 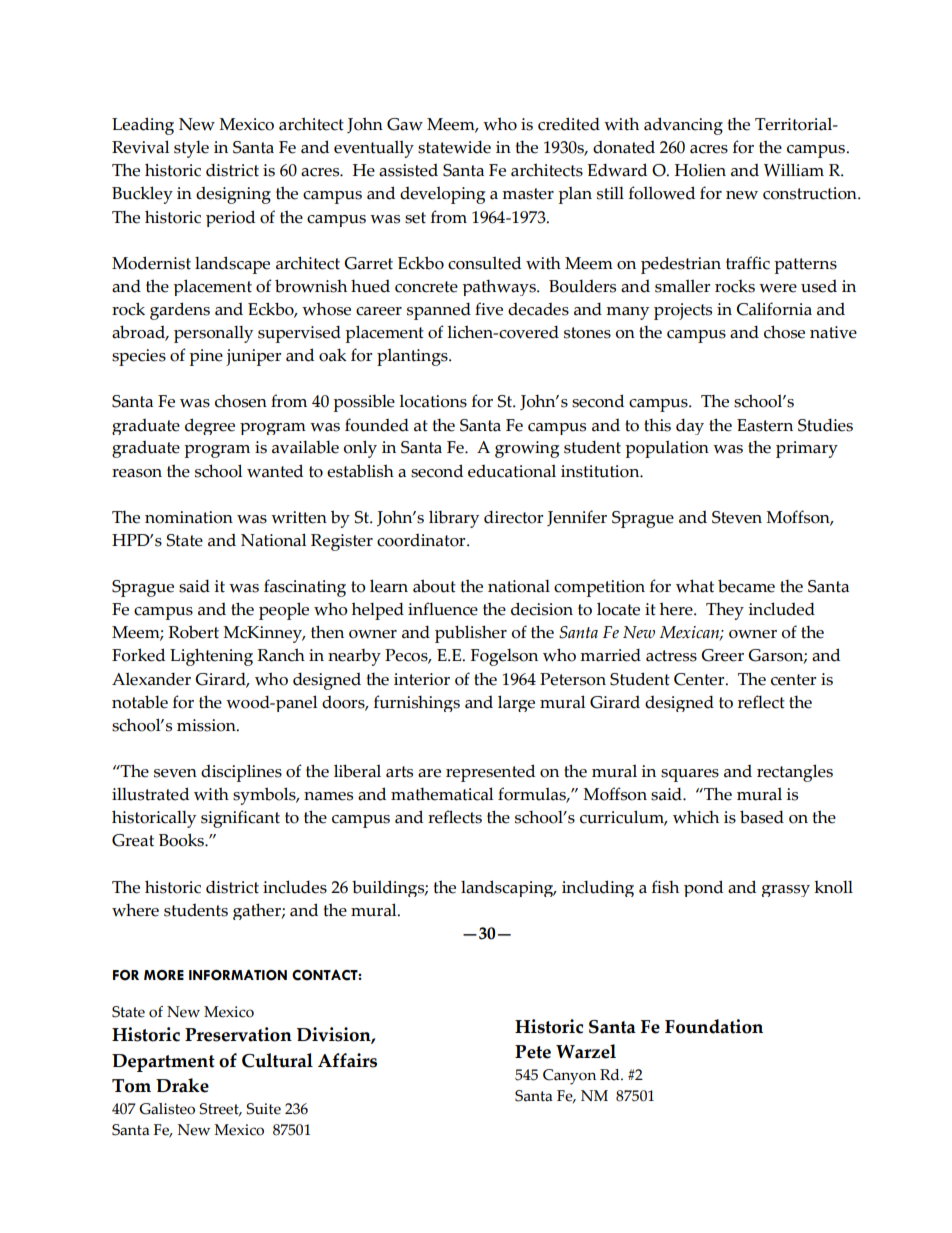 What do you see at coordinates (442, 195) in the page?
I see `developing` at bounding box center [442, 195].
